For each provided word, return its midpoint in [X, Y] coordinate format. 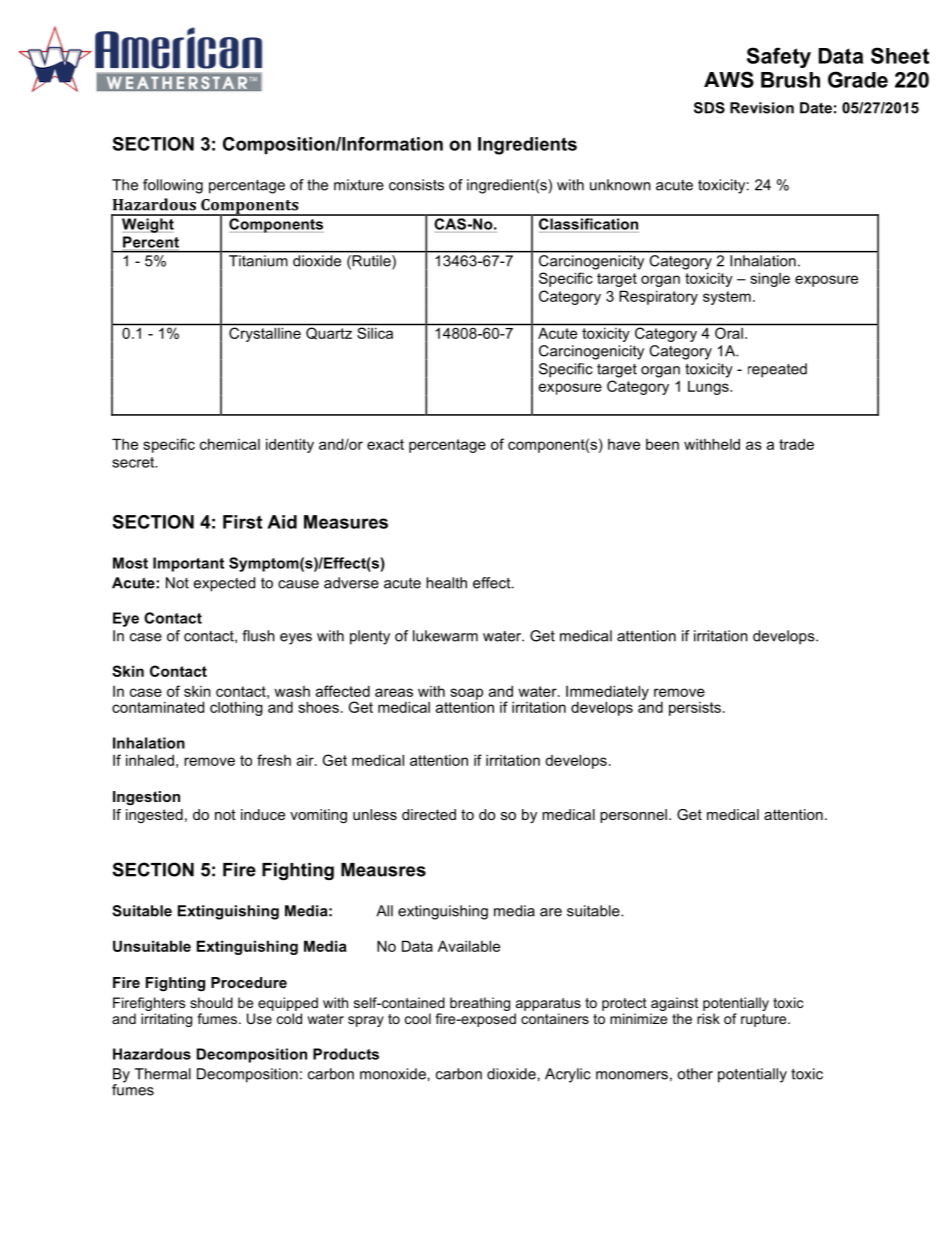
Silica [375, 333]
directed [429, 814]
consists [416, 185]
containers [555, 1018]
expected [224, 584]
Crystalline [265, 334]
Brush [790, 80]
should [211, 1002]
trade [796, 444]
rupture [765, 1020]
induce [263, 814]
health [446, 583]
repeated [777, 370]
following [173, 186]
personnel [633, 816]
